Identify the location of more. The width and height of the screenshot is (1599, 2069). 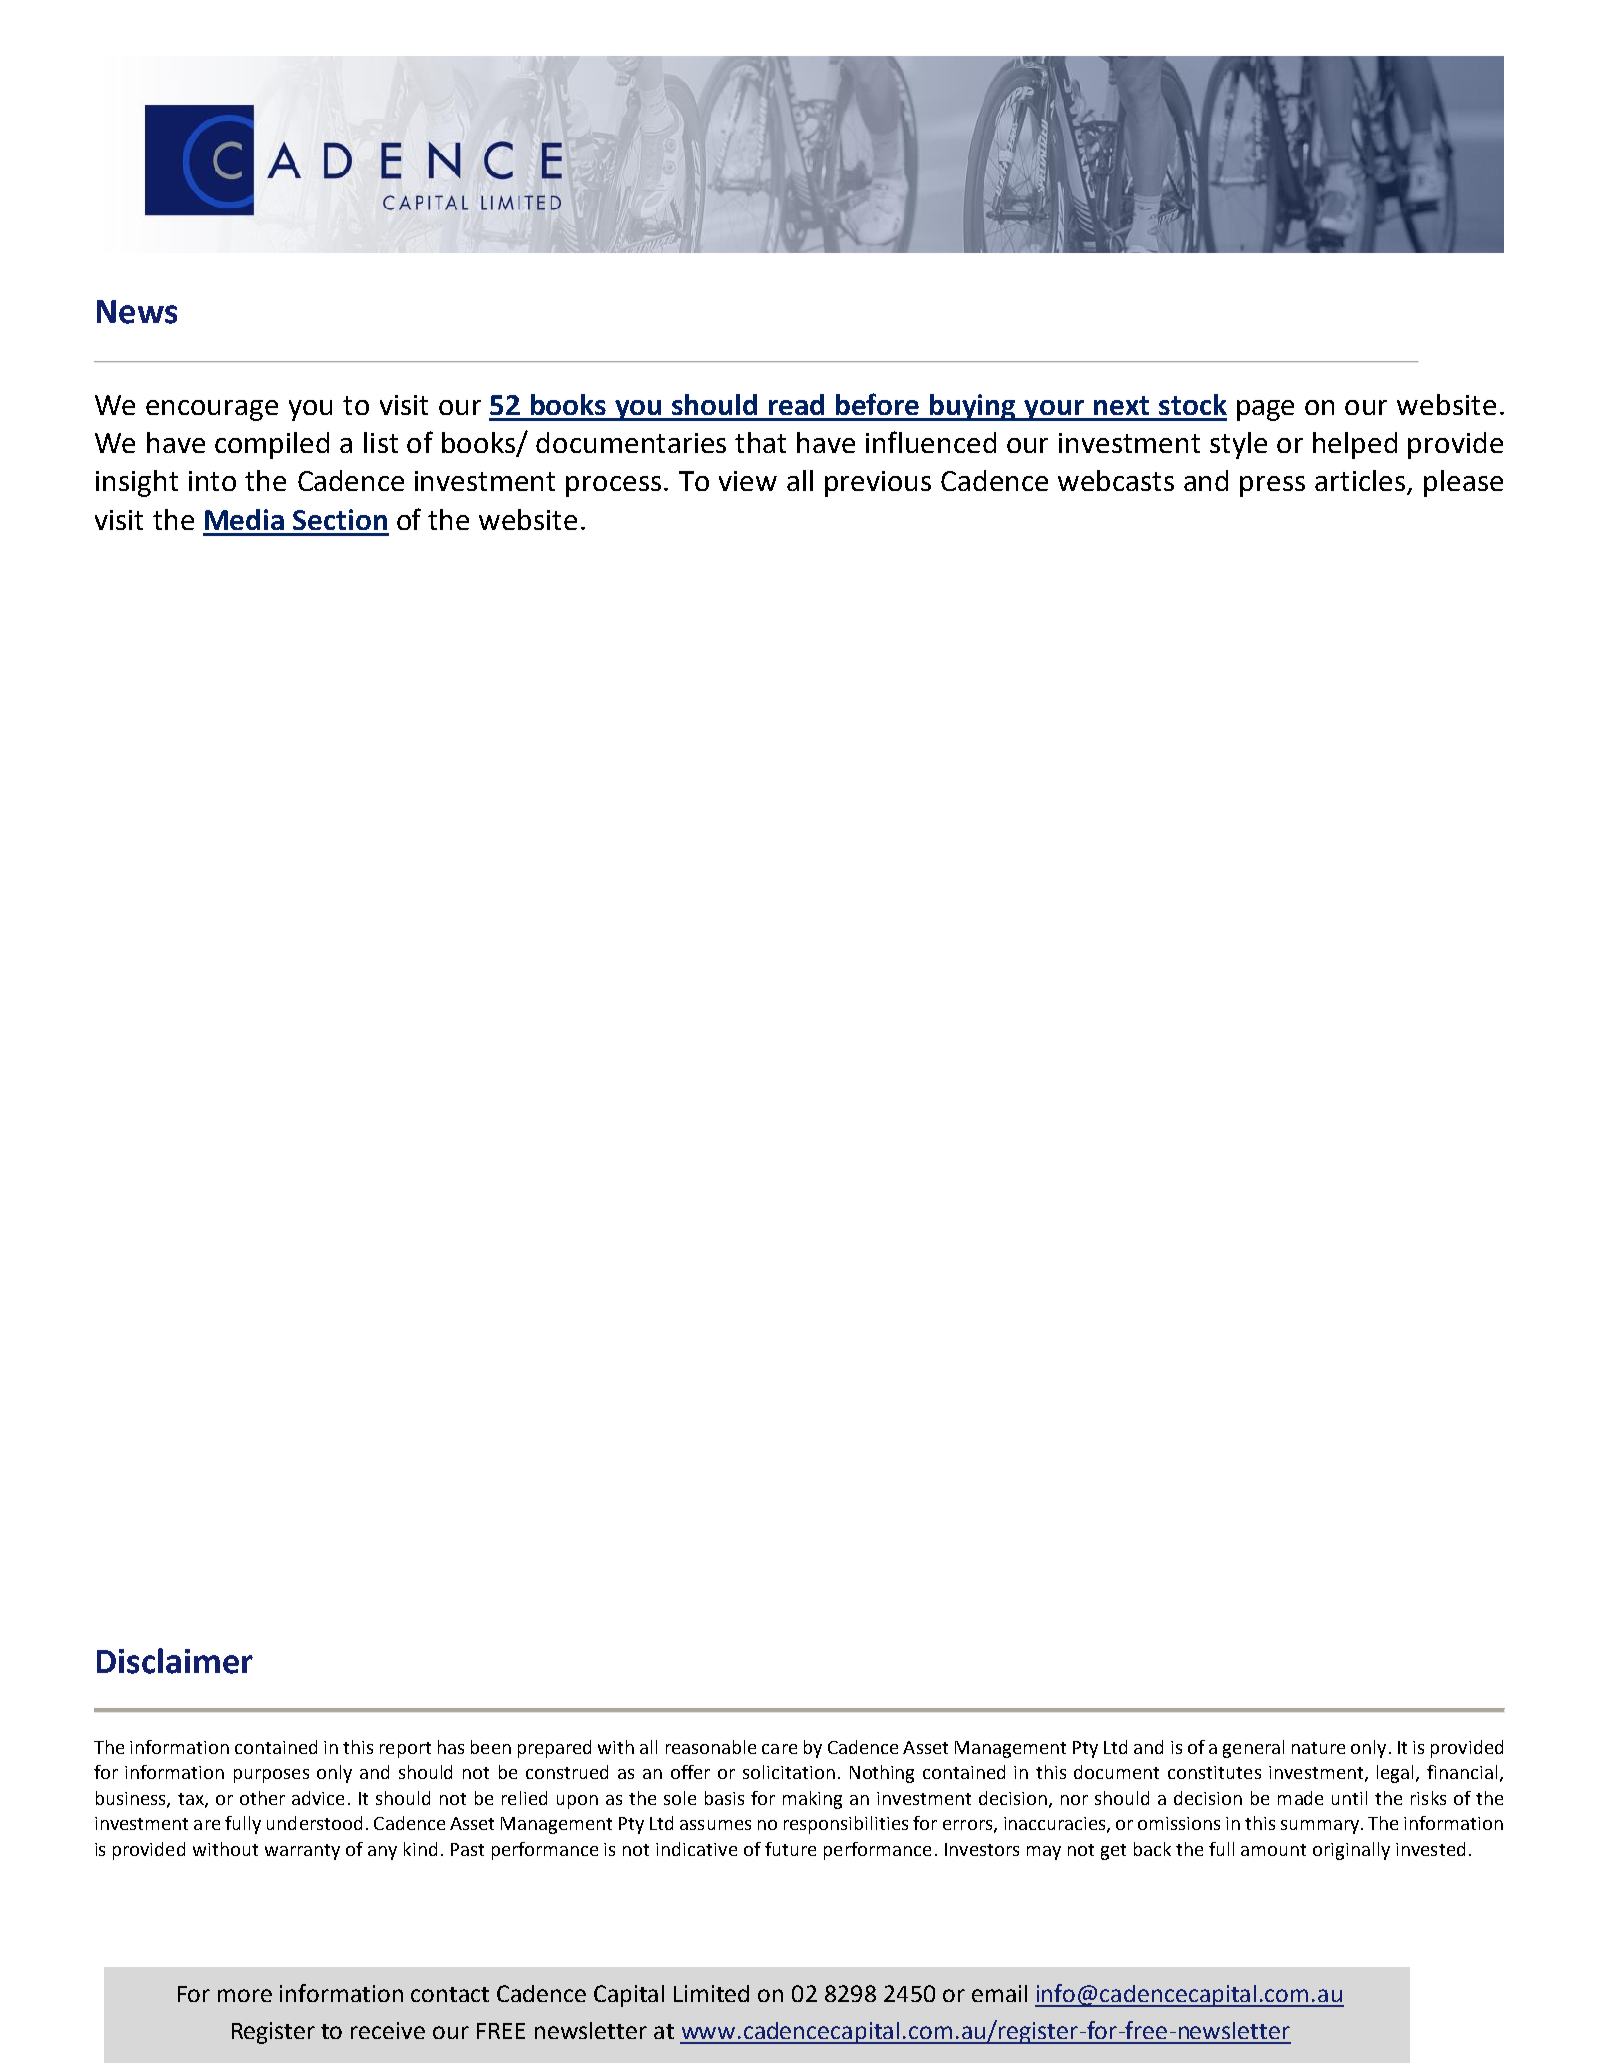
(245, 1995).
